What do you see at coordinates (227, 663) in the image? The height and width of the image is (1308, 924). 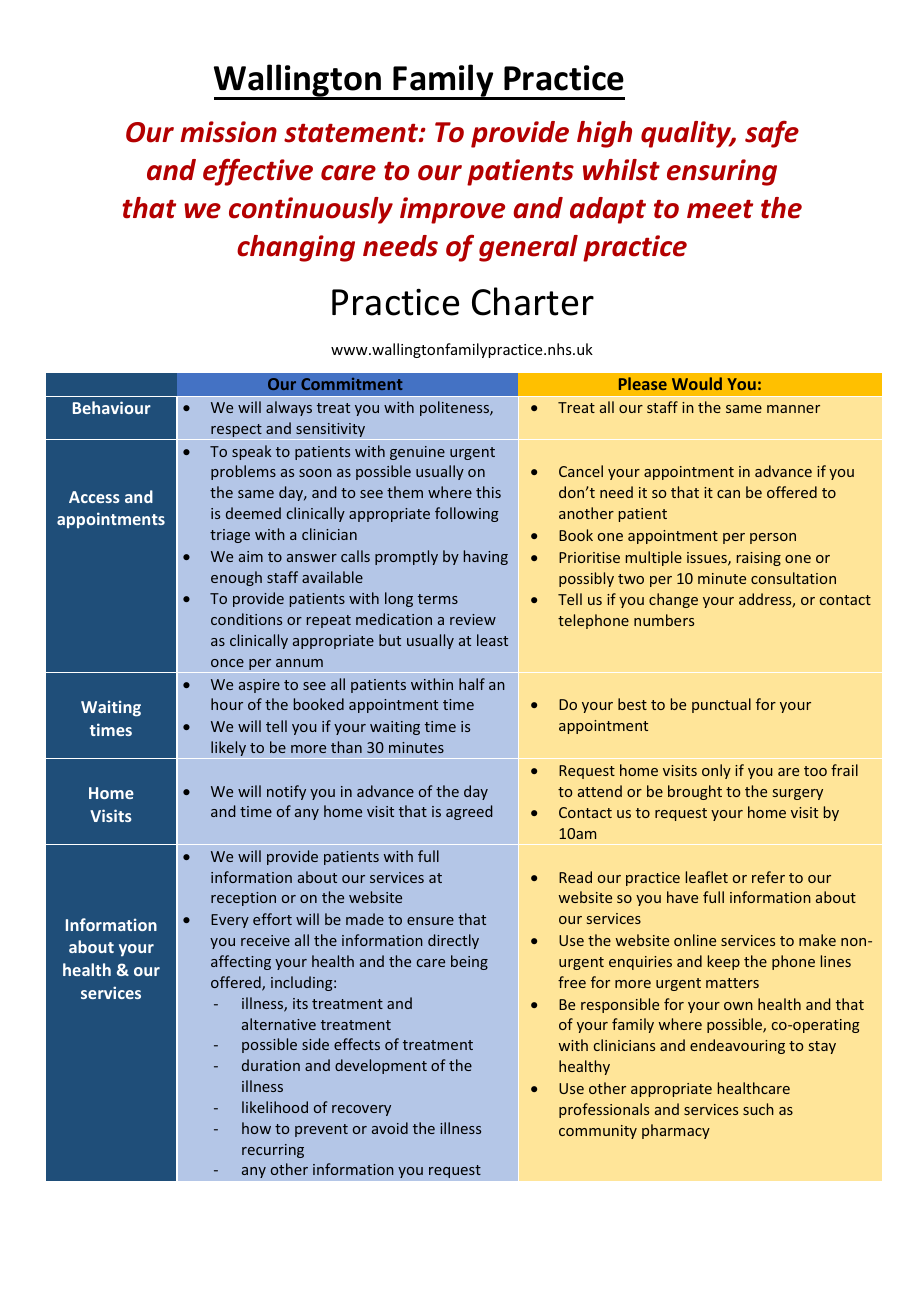 I see `once` at bounding box center [227, 663].
